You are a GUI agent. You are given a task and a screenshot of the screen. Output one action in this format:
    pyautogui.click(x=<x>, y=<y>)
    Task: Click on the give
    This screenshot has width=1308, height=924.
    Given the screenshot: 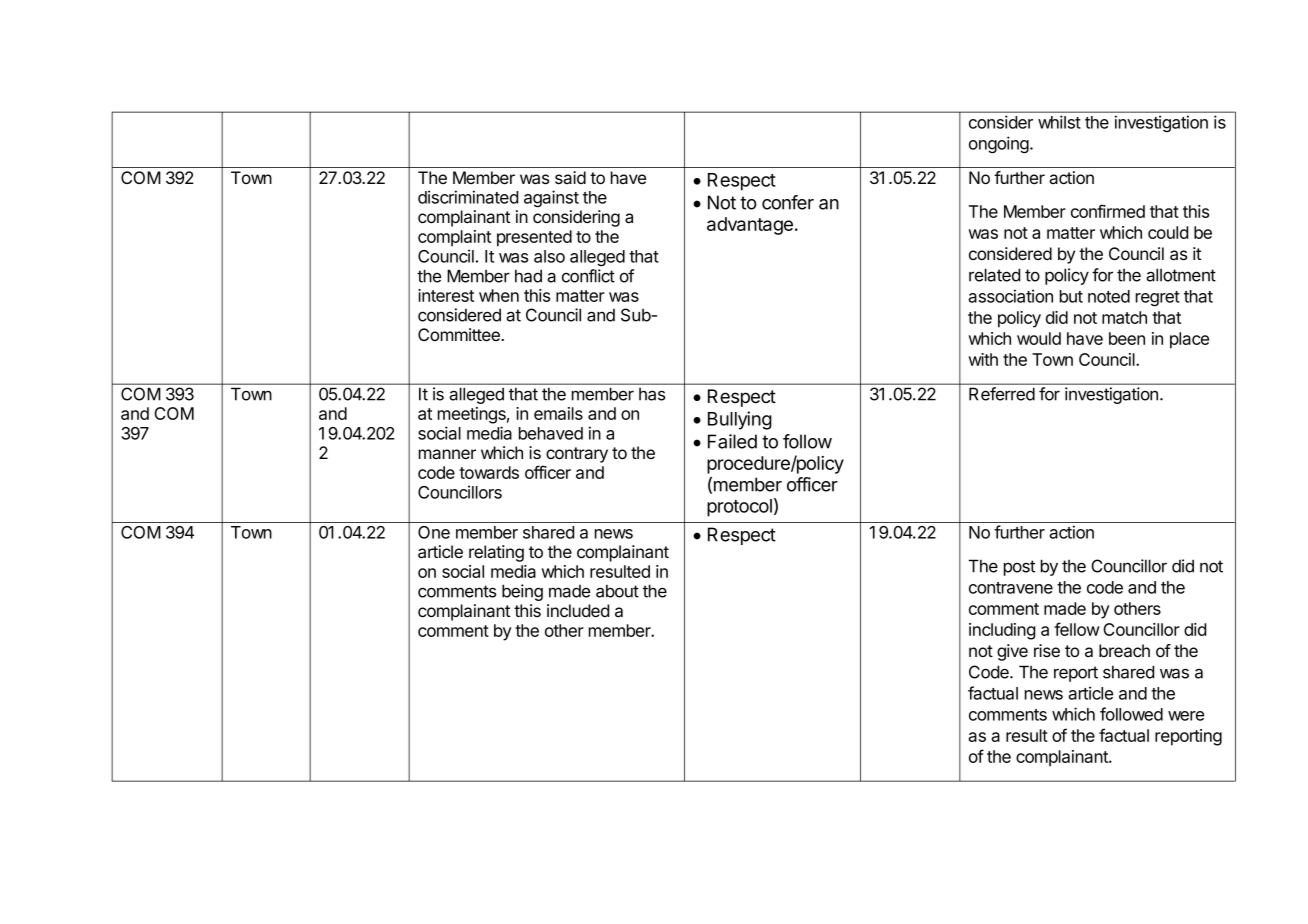 What is the action you would take?
    pyautogui.click(x=1012, y=652)
